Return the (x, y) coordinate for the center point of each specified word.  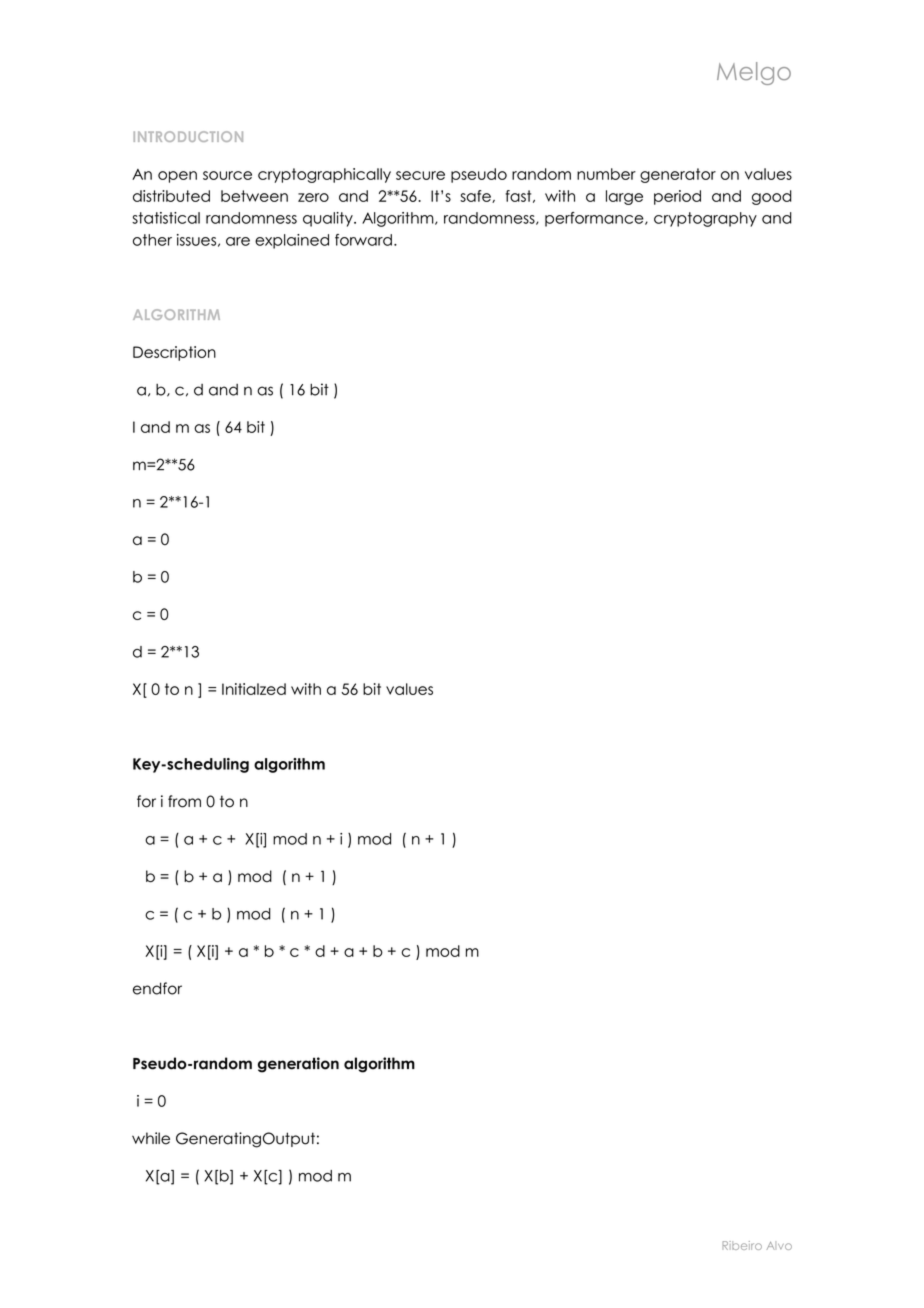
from (184, 801)
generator (678, 175)
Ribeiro (742, 1245)
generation (298, 1065)
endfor (157, 988)
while (151, 1138)
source (227, 175)
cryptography (705, 219)
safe (476, 196)
